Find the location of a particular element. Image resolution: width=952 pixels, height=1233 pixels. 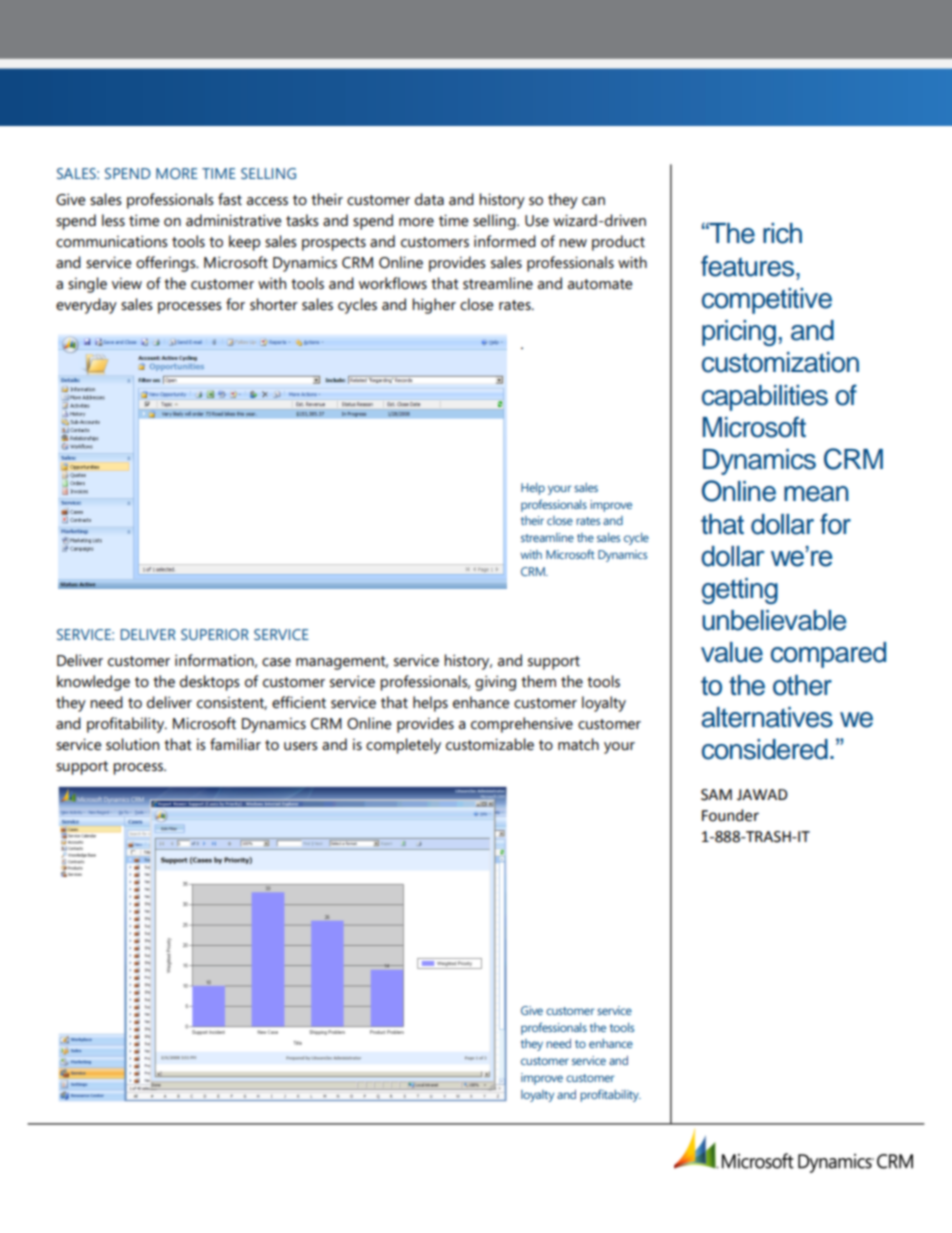

solution is located at coordinates (132, 744).
